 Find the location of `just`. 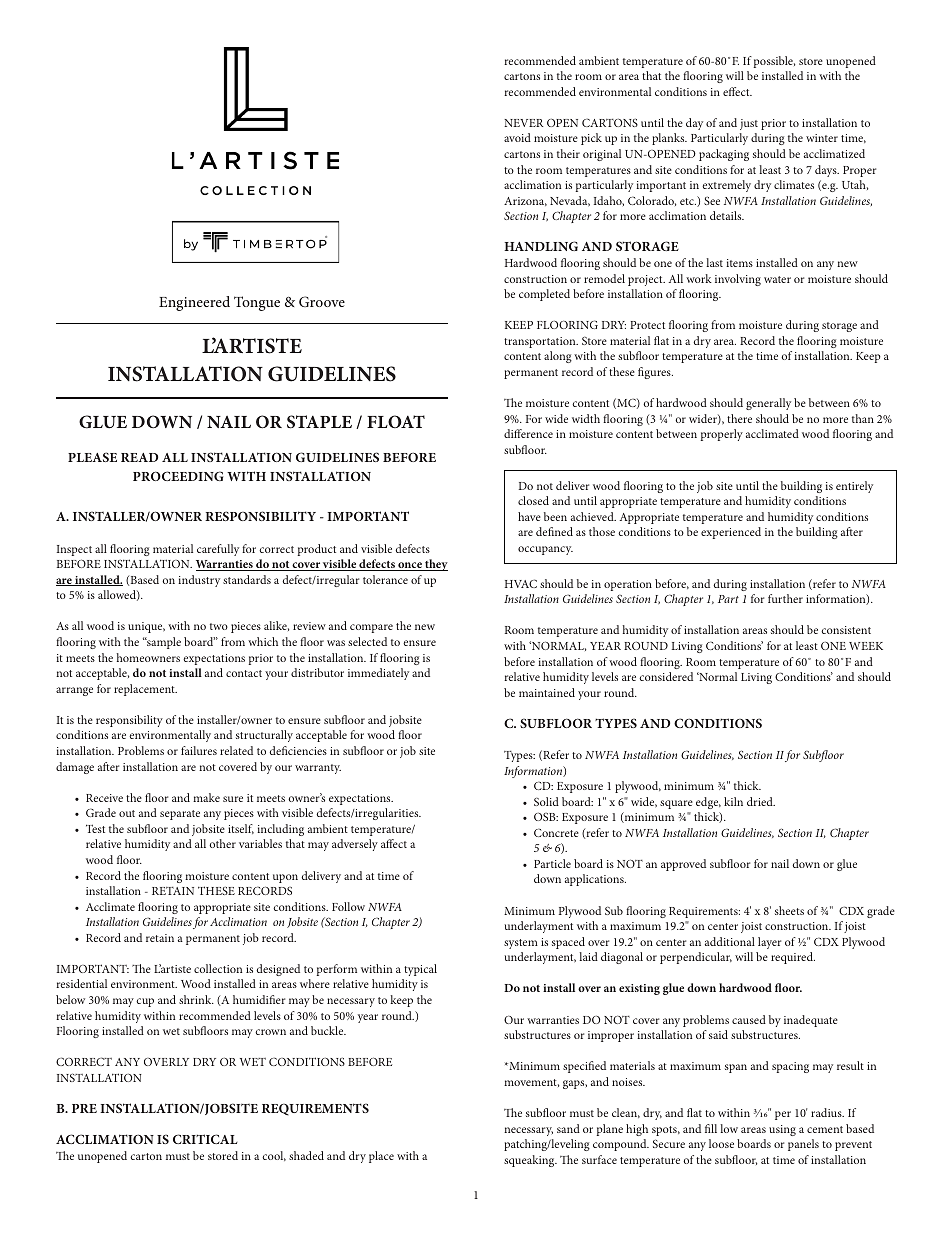

just is located at coordinates (749, 124).
